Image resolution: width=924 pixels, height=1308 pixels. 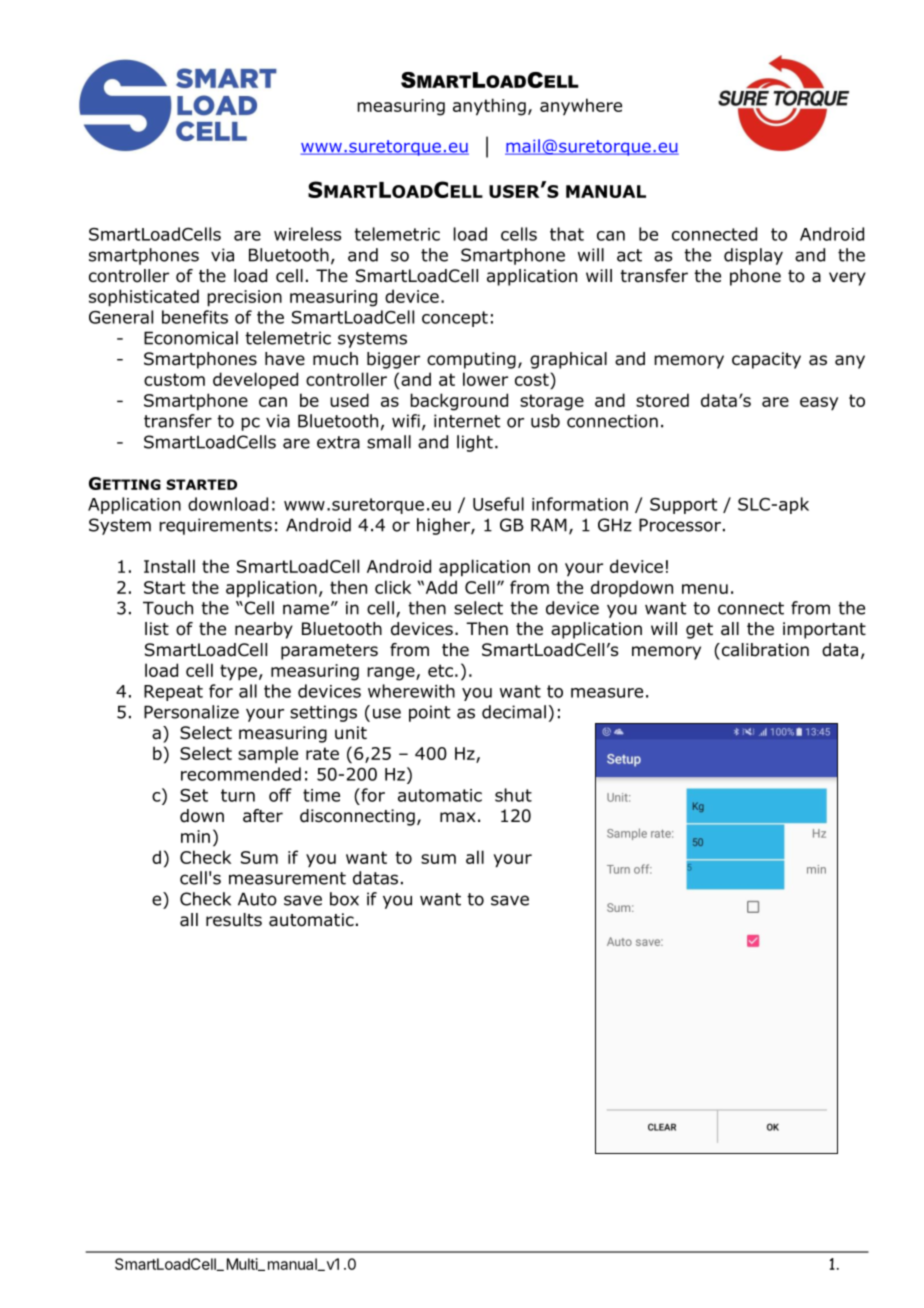 What do you see at coordinates (581, 107) in the image?
I see `anywhere` at bounding box center [581, 107].
